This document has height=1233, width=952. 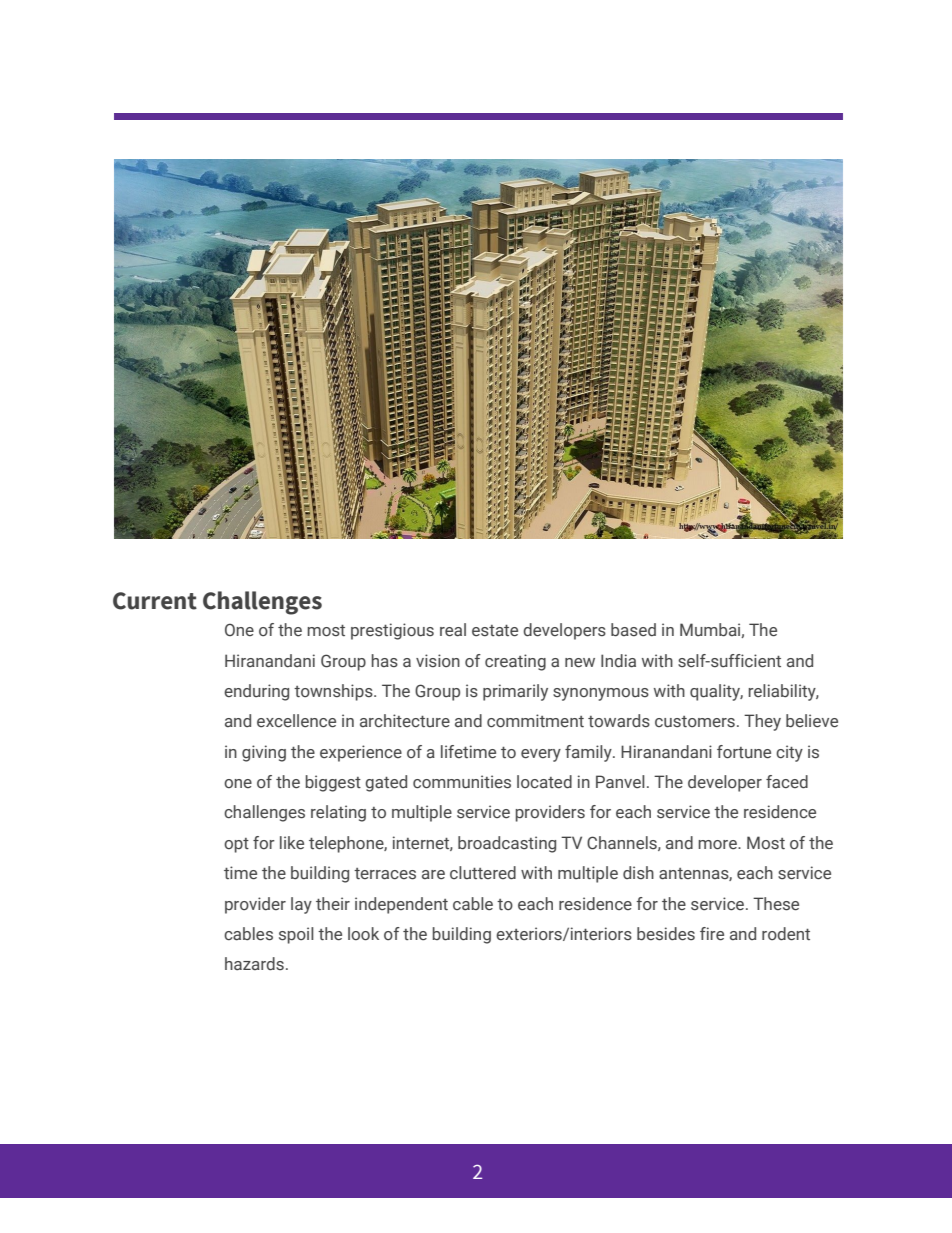 What do you see at coordinates (363, 934) in the document?
I see `look` at bounding box center [363, 934].
